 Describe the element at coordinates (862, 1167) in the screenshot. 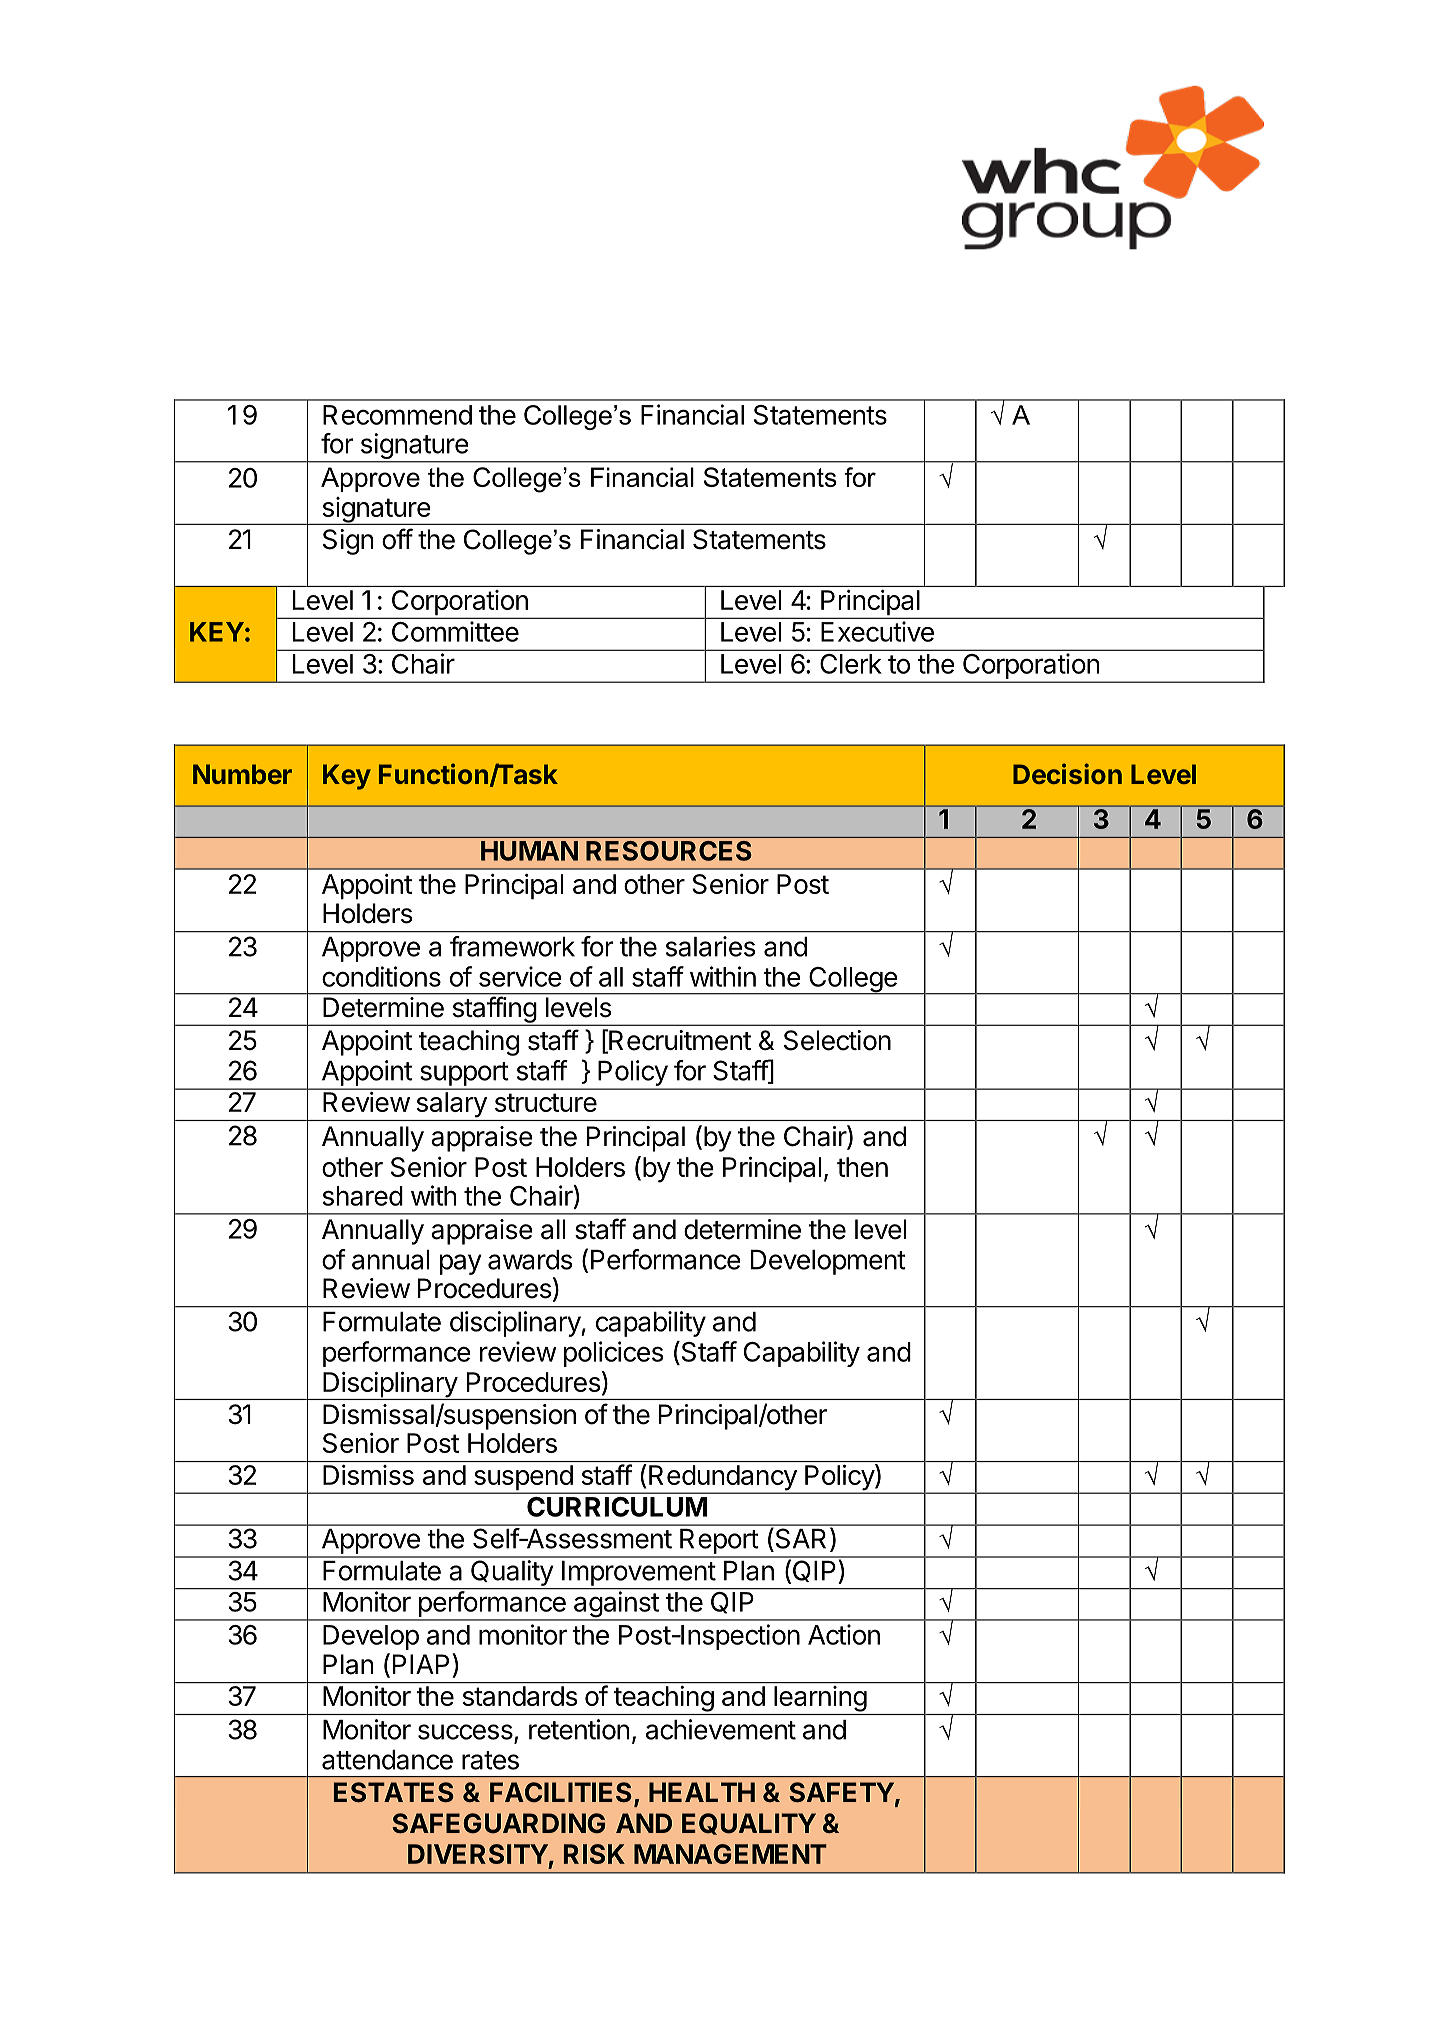

I see `then` at that location.
